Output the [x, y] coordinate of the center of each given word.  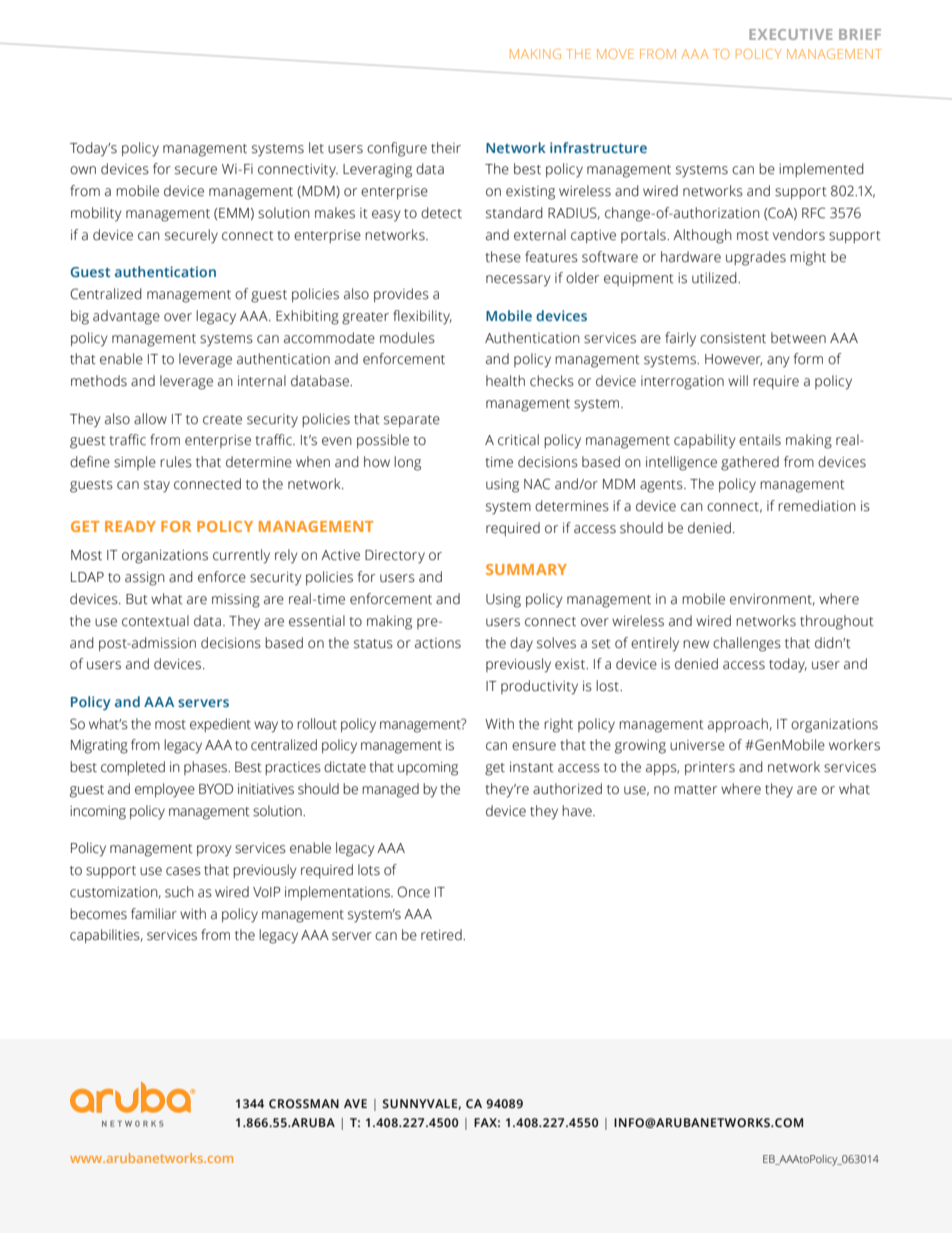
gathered [750, 463]
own [83, 170]
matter [695, 790]
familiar [154, 913]
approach [738, 725]
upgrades [756, 258]
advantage [126, 317]
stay [157, 486]
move [615, 54]
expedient [220, 725]
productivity [539, 687]
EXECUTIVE [790, 34]
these [503, 257]
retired [442, 935]
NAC [537, 484]
